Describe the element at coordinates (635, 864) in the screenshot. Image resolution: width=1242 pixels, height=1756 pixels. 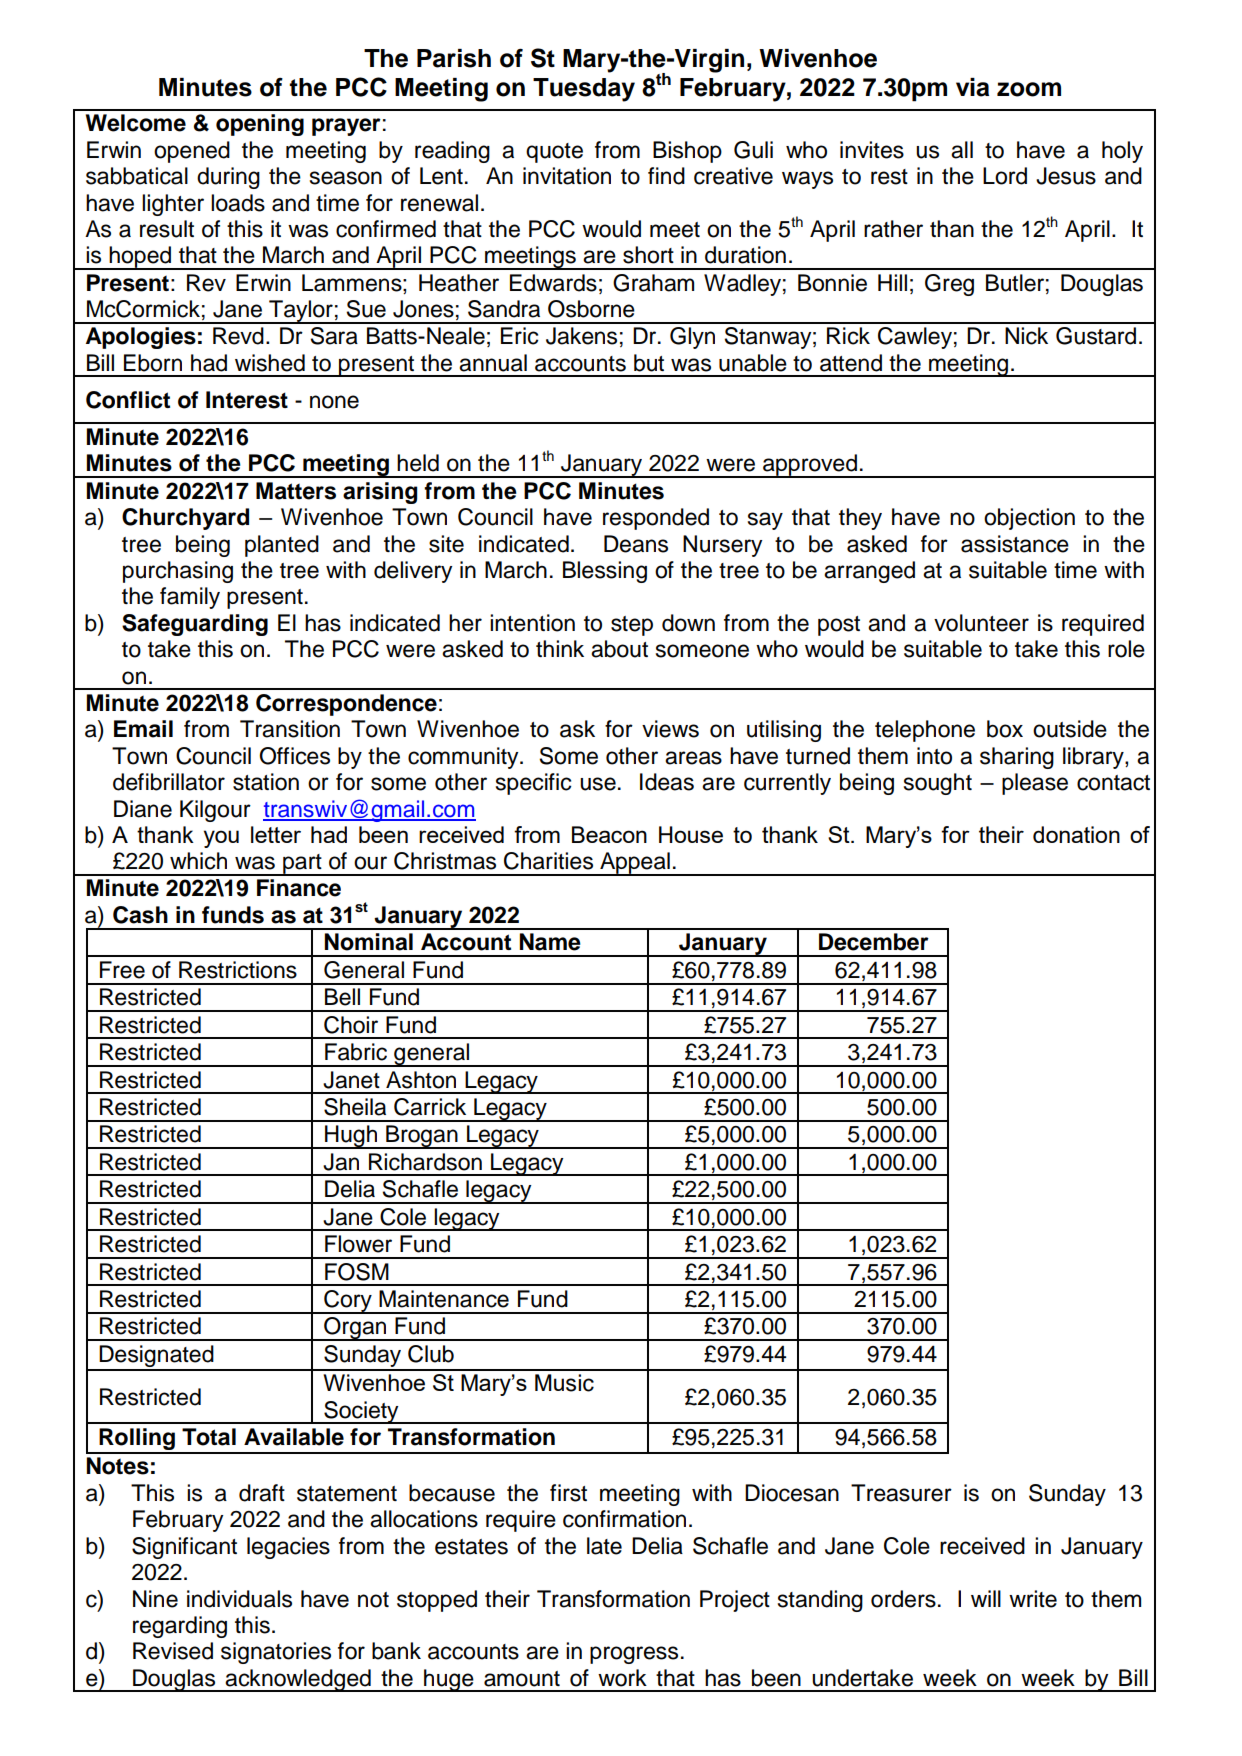
I see `Appeal` at that location.
